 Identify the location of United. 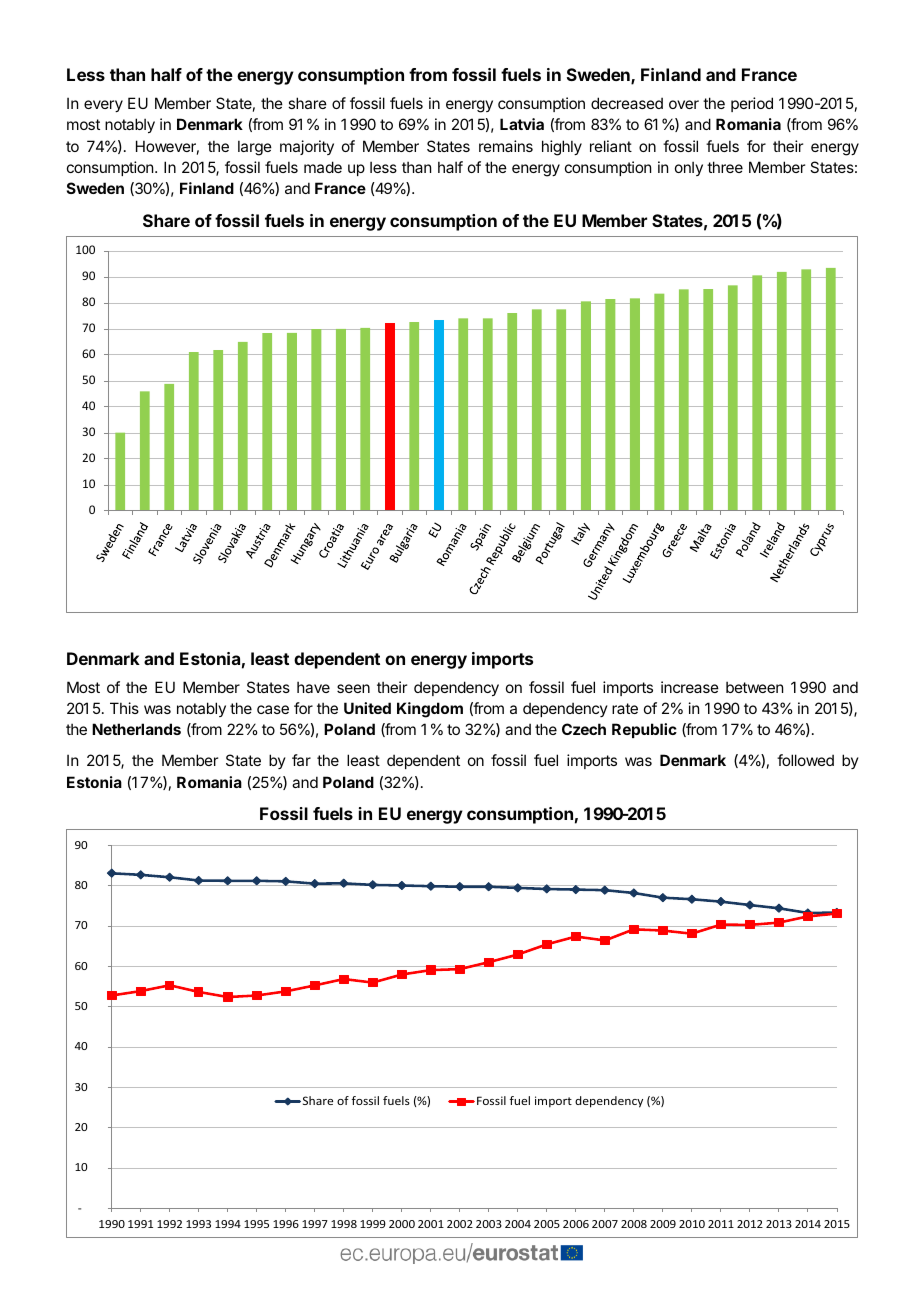
(367, 708).
